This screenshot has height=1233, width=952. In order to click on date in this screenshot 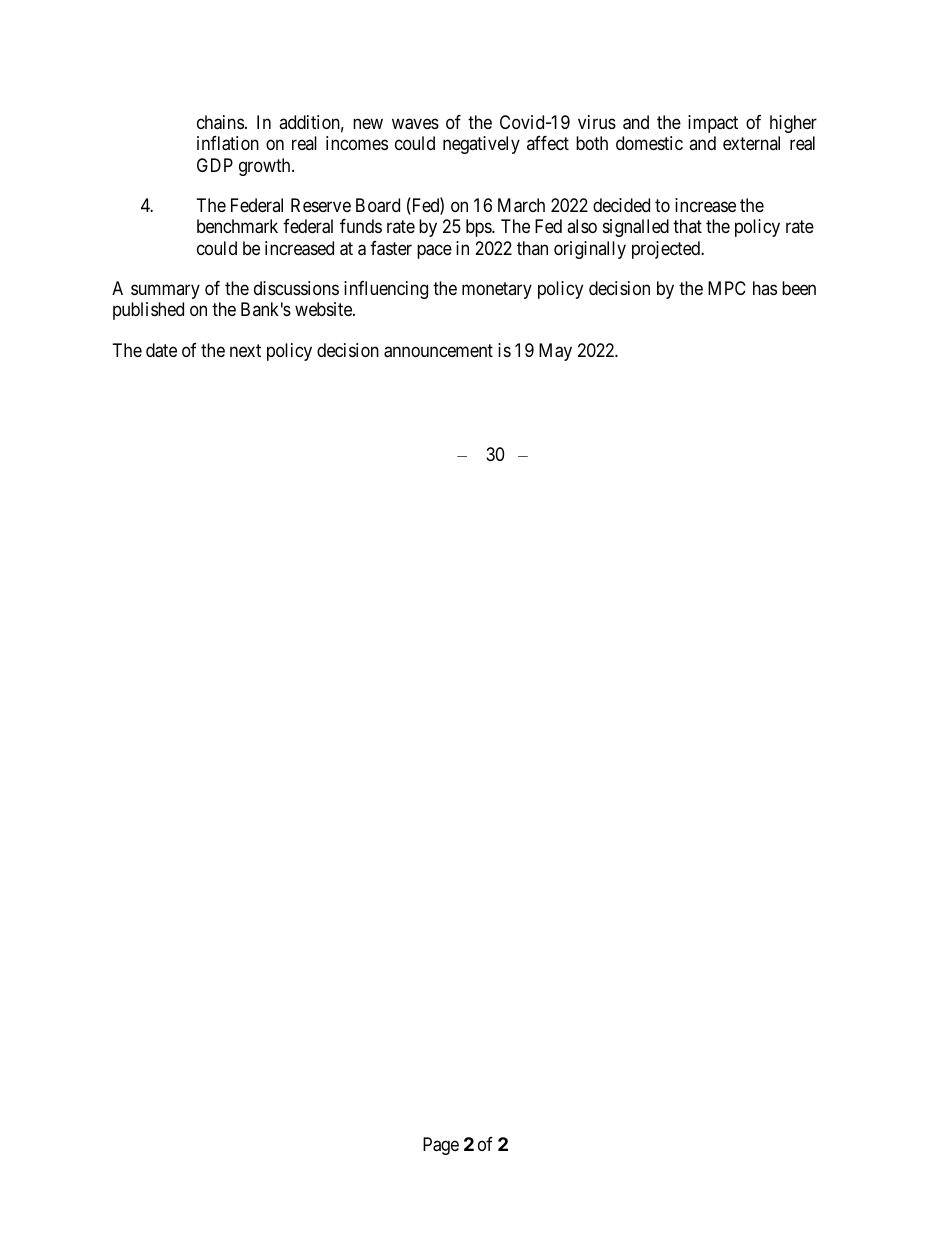, I will do `click(161, 350)`.
